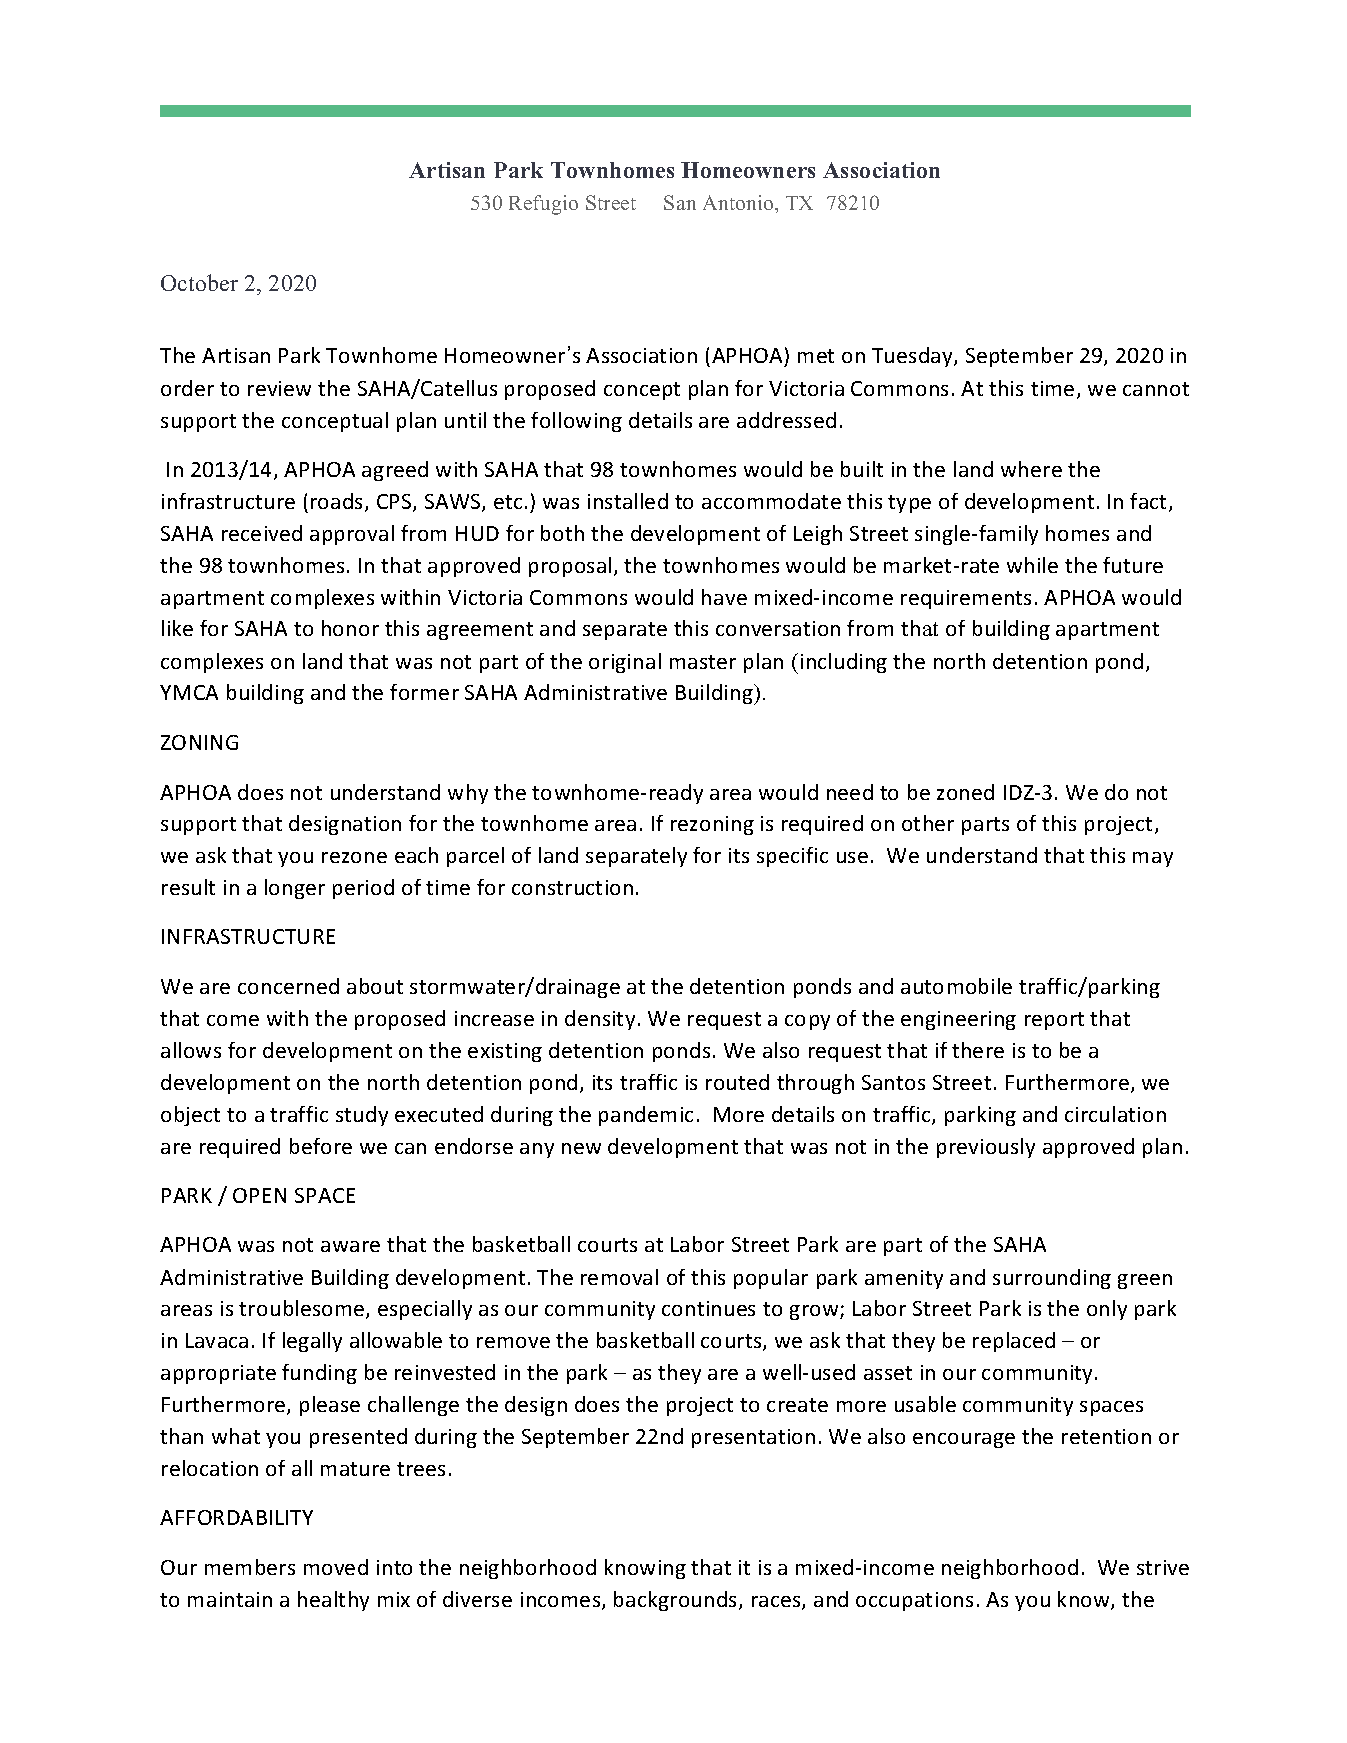 Image resolution: width=1347 pixels, height=1743 pixels. What do you see at coordinates (600, 1020) in the image?
I see `density` at bounding box center [600, 1020].
